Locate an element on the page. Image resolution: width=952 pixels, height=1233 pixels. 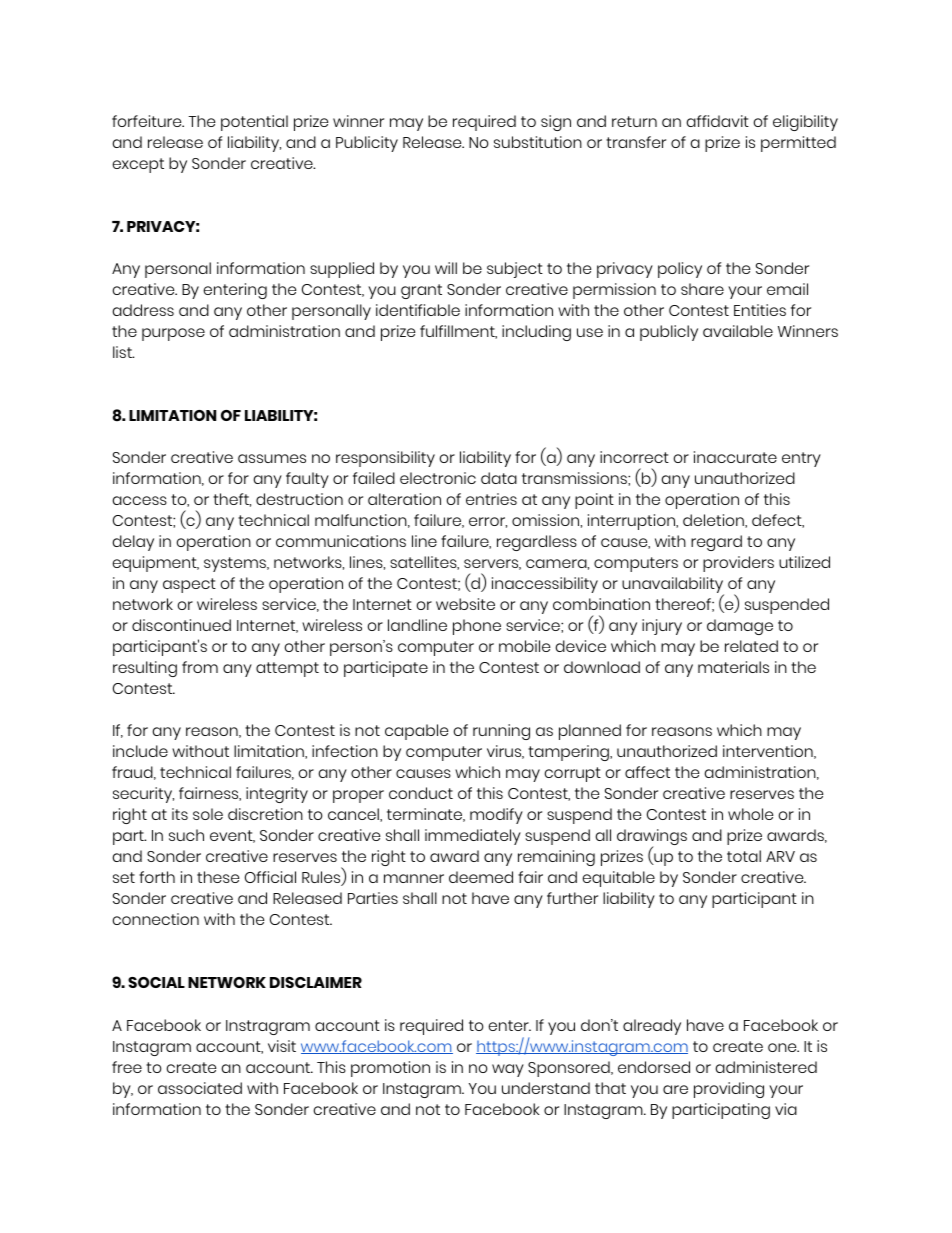
substitution is located at coordinates (538, 142).
